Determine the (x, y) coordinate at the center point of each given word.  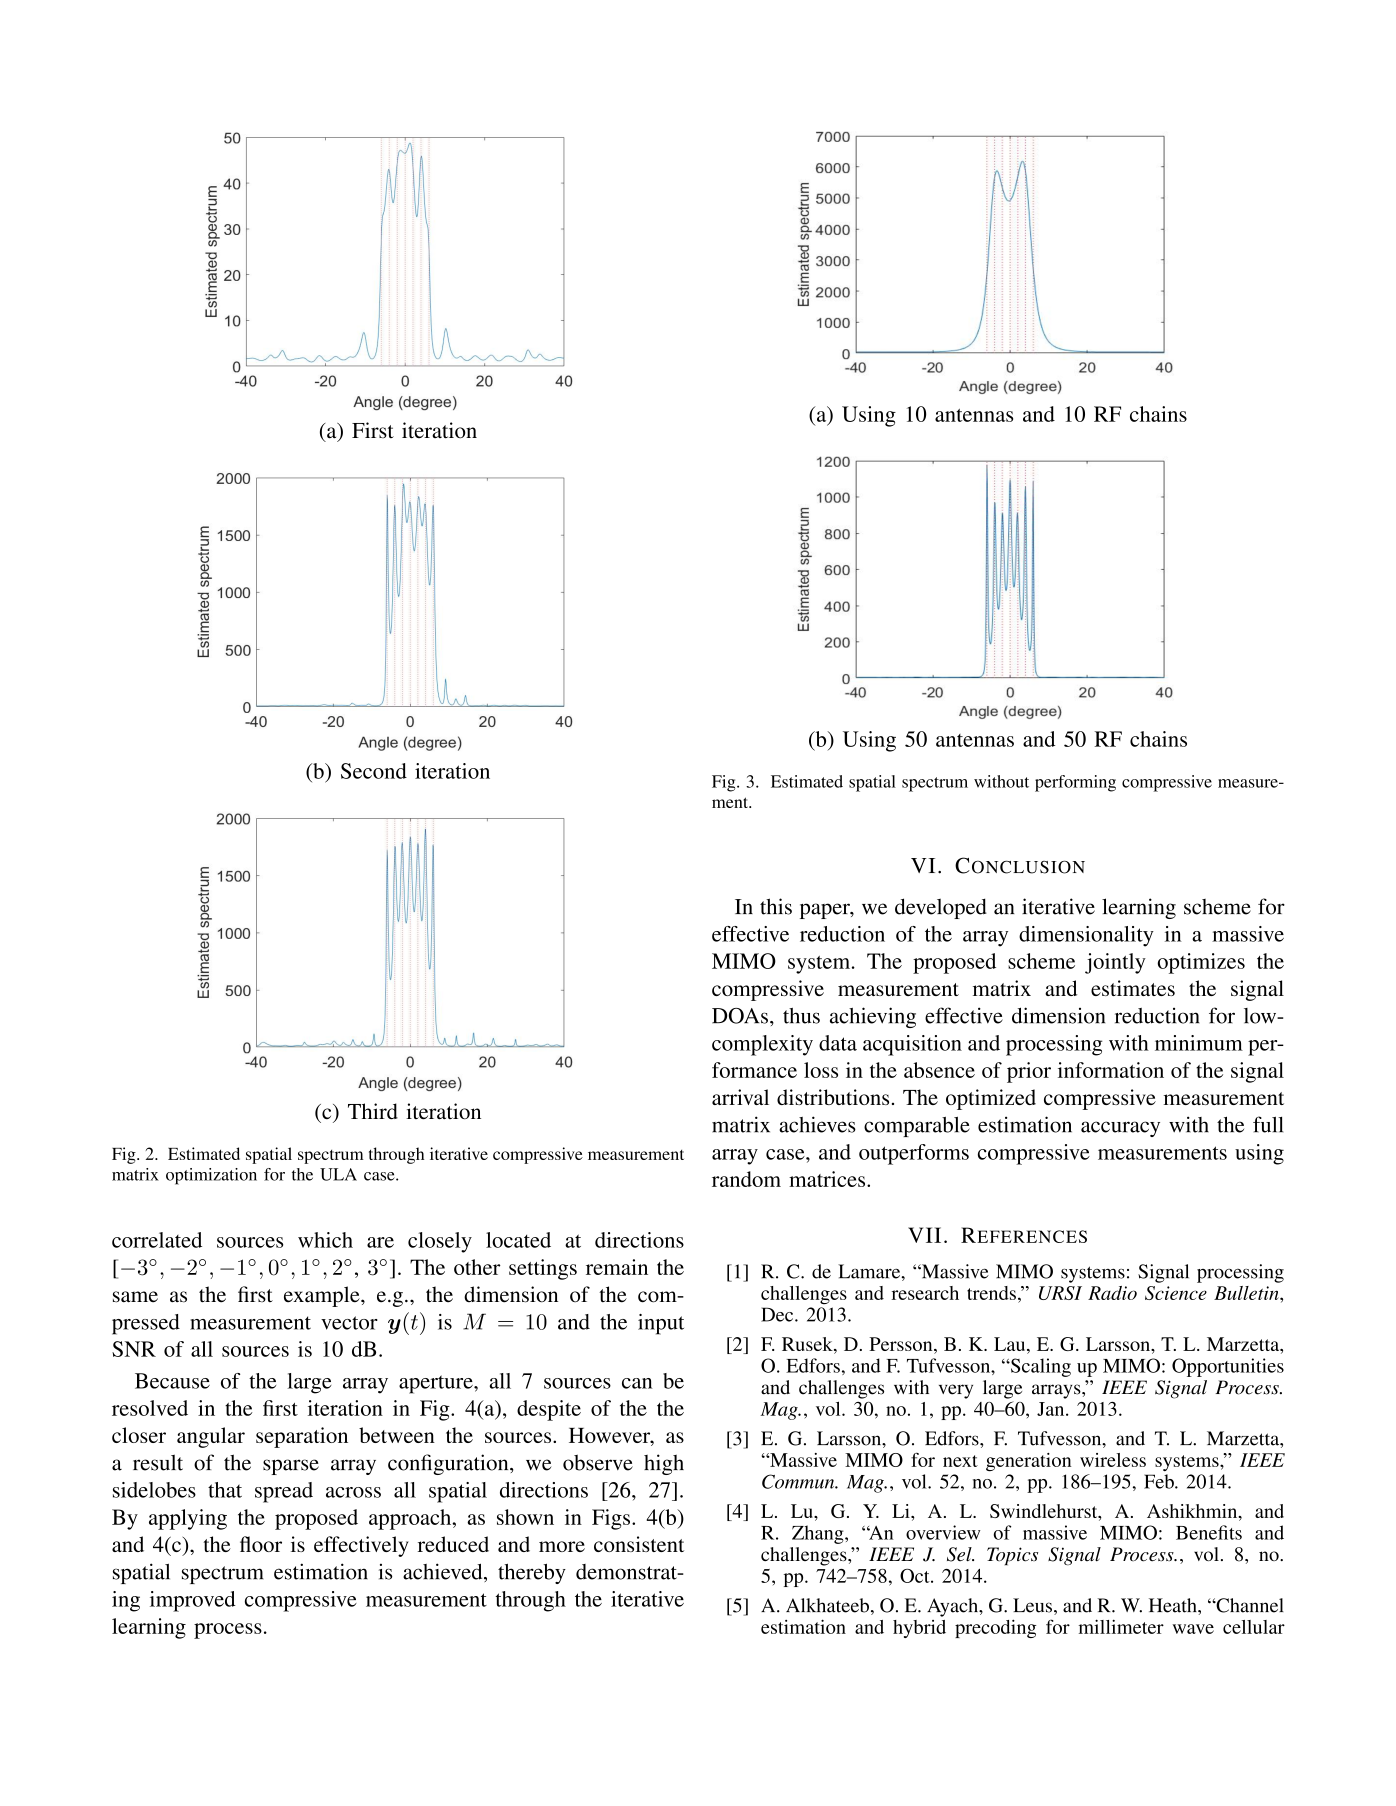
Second (374, 771)
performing (1075, 783)
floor (261, 1544)
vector (349, 1323)
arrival (740, 1097)
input (661, 1324)
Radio (1112, 1293)
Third (373, 1111)
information (1111, 1070)
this (776, 906)
